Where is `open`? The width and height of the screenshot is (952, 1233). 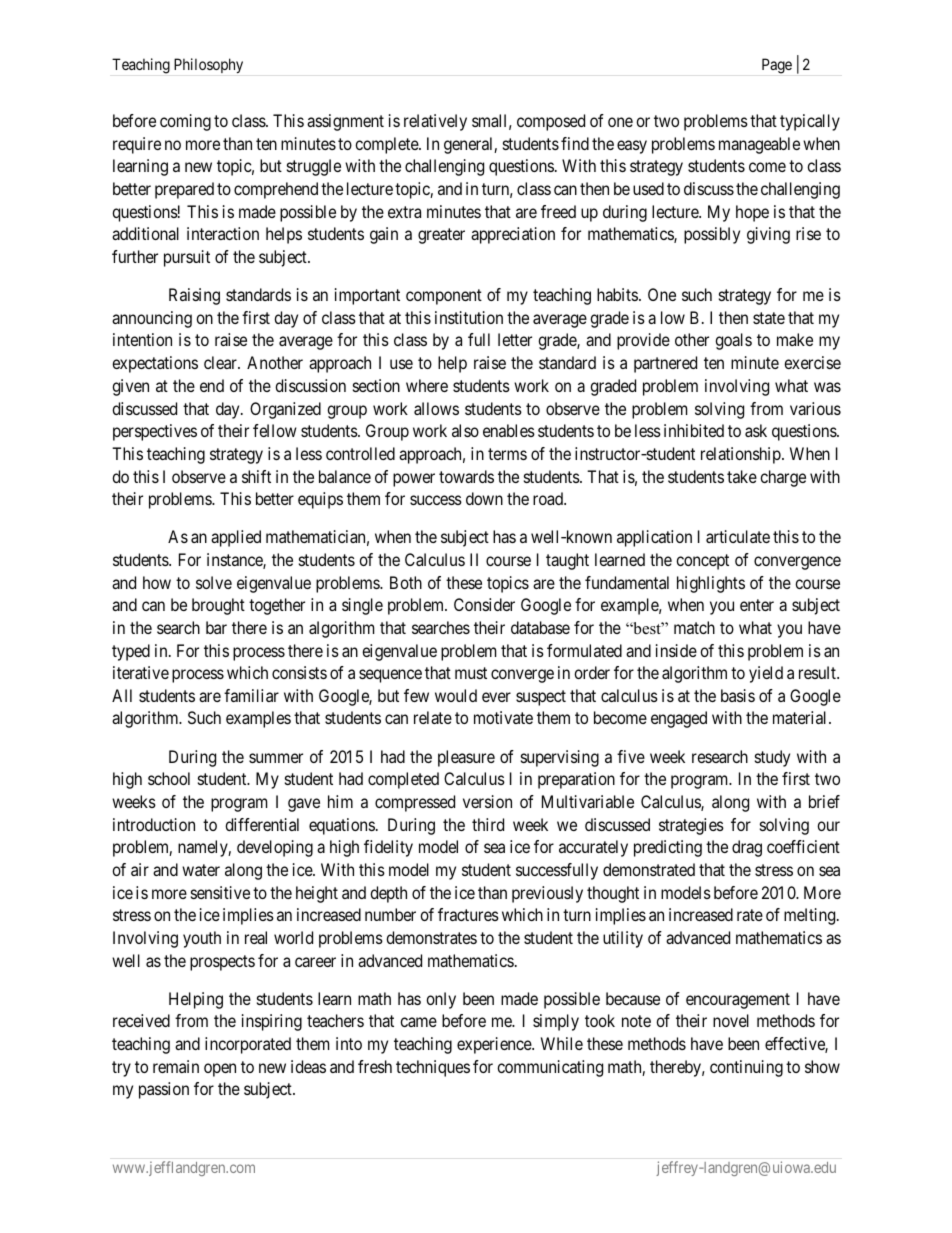
open is located at coordinates (220, 1070).
